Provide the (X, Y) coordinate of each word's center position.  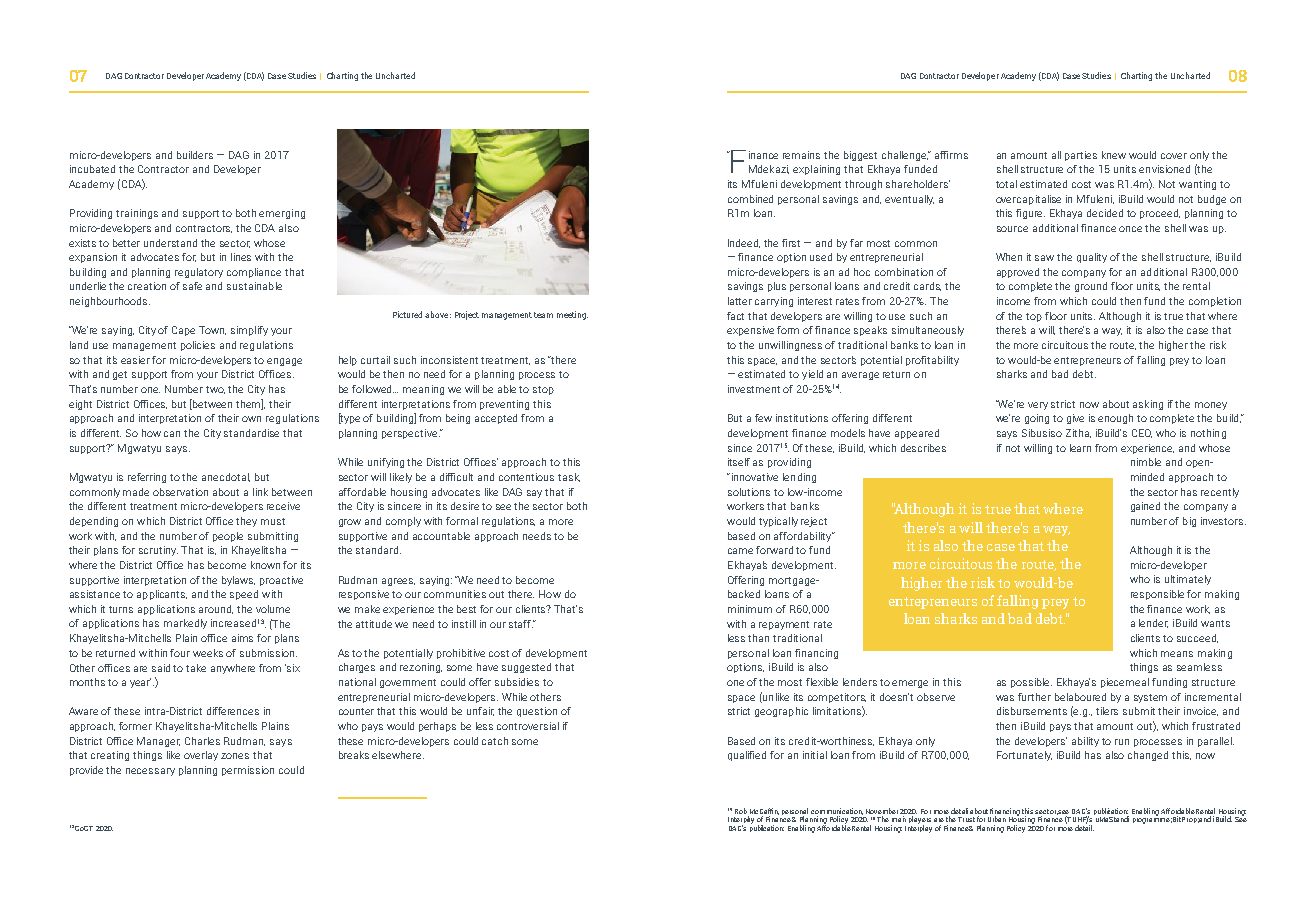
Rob (741, 811)
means (1177, 654)
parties (1081, 156)
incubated (92, 169)
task (569, 477)
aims (242, 638)
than (758, 638)
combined (750, 199)
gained (1145, 507)
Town (212, 330)
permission (248, 771)
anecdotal (226, 477)
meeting (572, 315)
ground (1091, 287)
